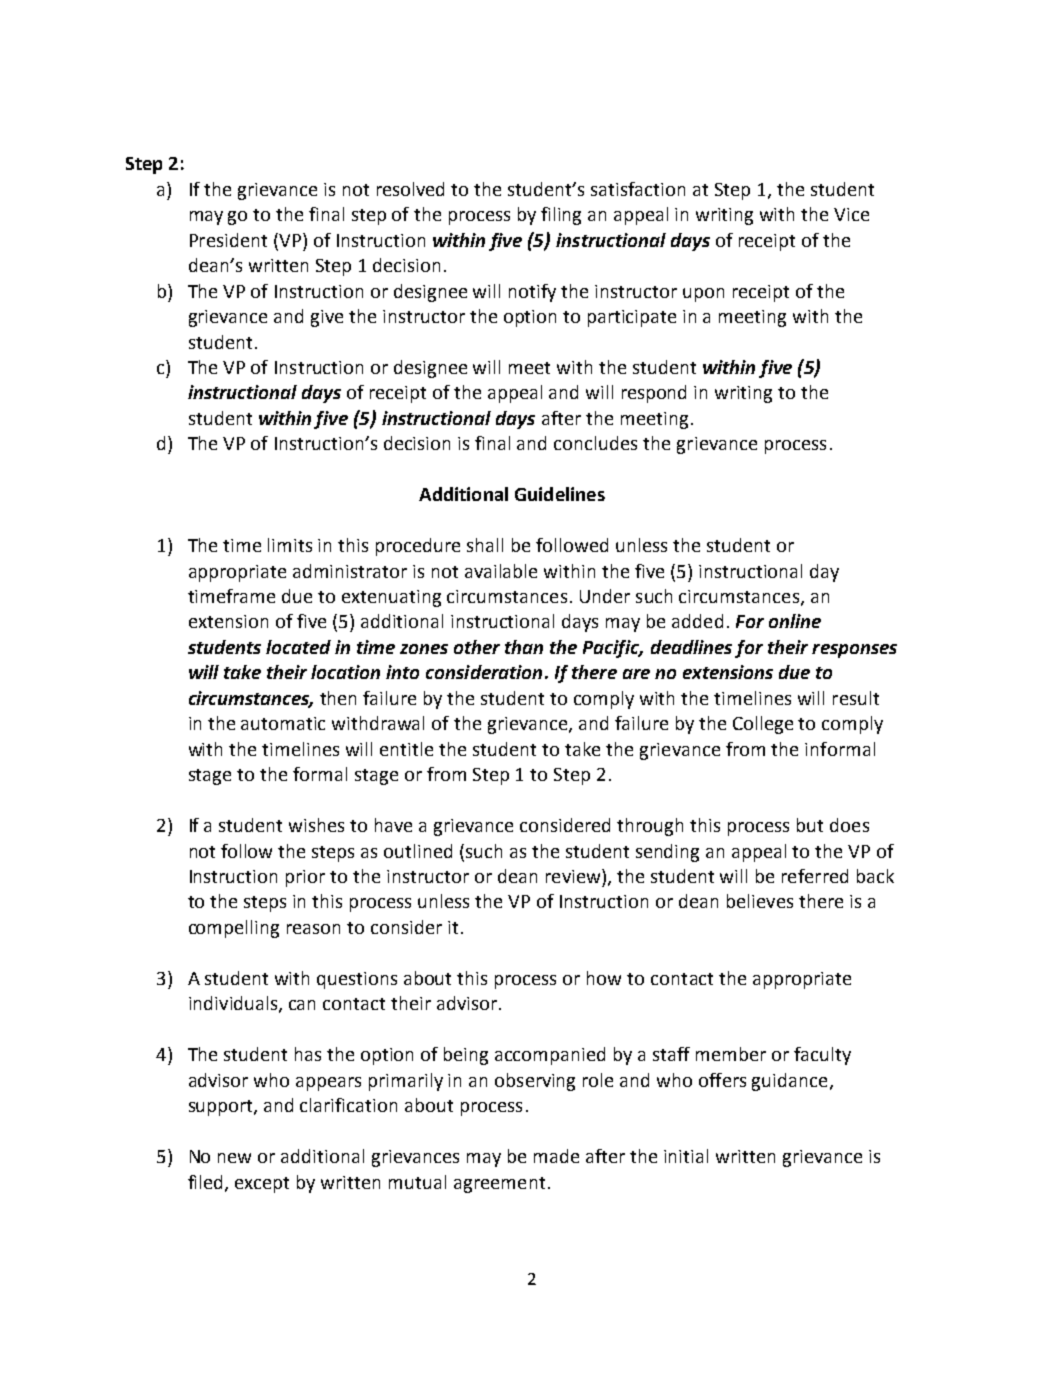 The image size is (1063, 1376). I want to click on limits, so click(290, 545).
